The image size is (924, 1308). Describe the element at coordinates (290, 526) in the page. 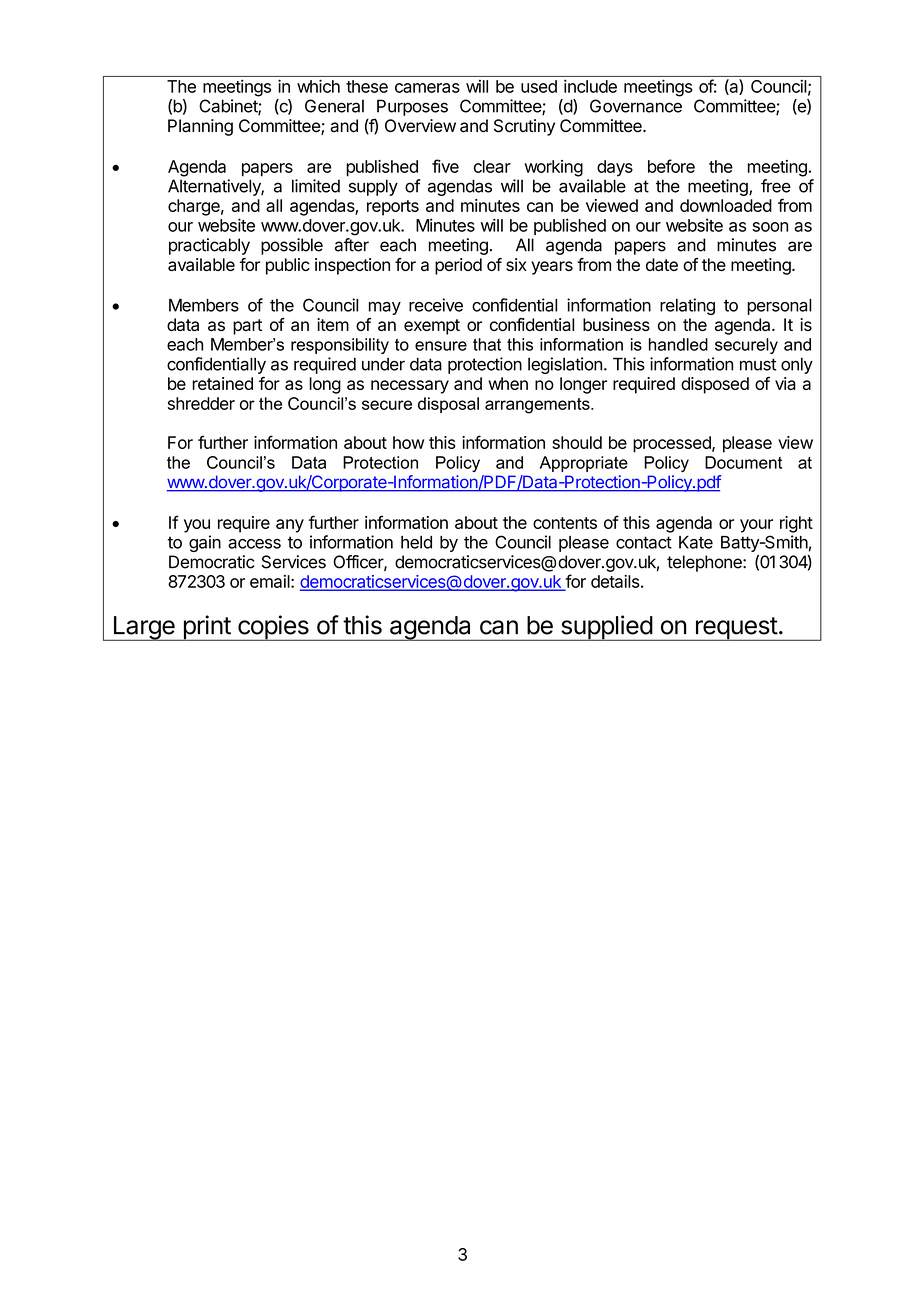

I see `any` at that location.
